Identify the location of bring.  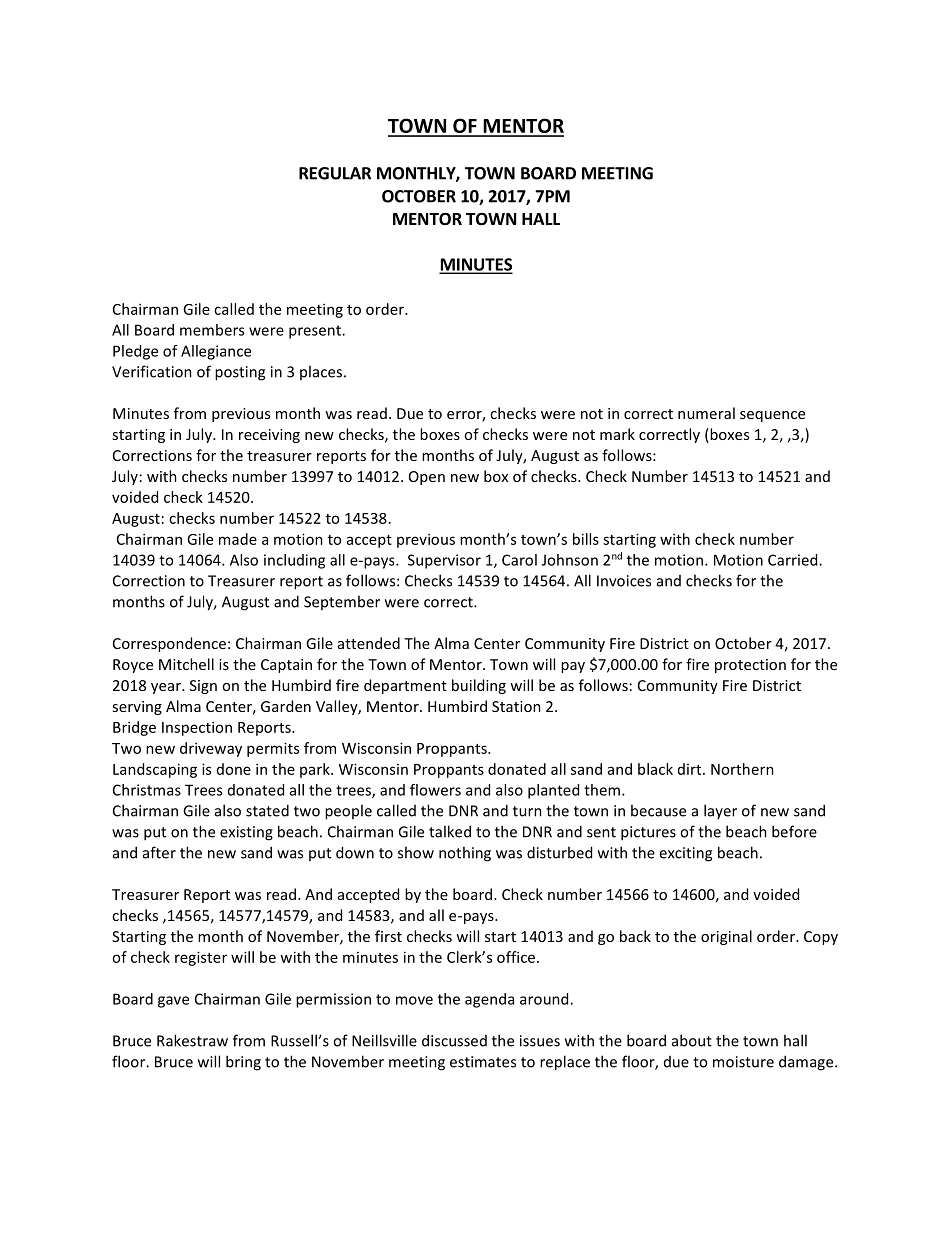
(243, 1063).
